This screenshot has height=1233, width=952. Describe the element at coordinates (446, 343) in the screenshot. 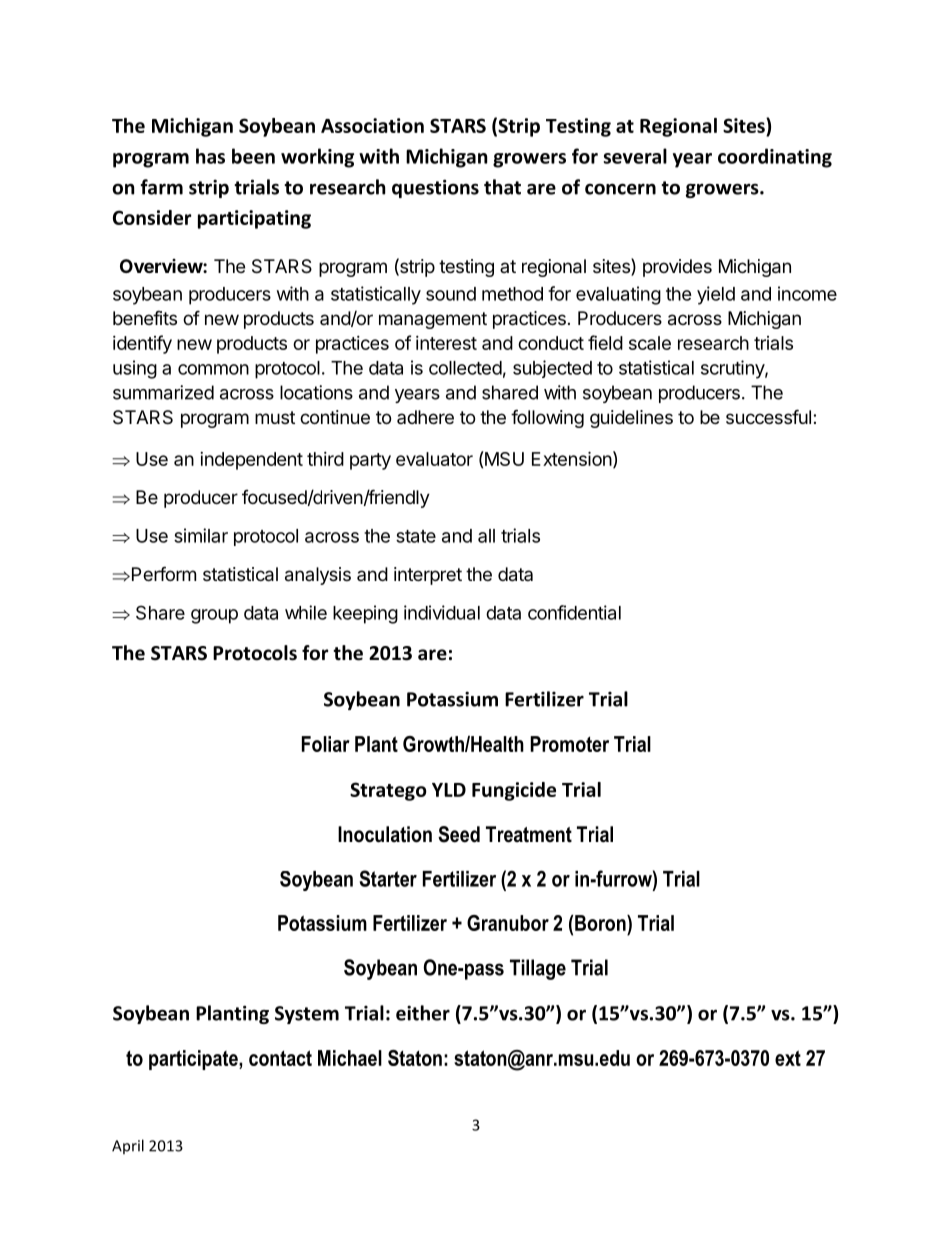

I see `interest` at that location.
